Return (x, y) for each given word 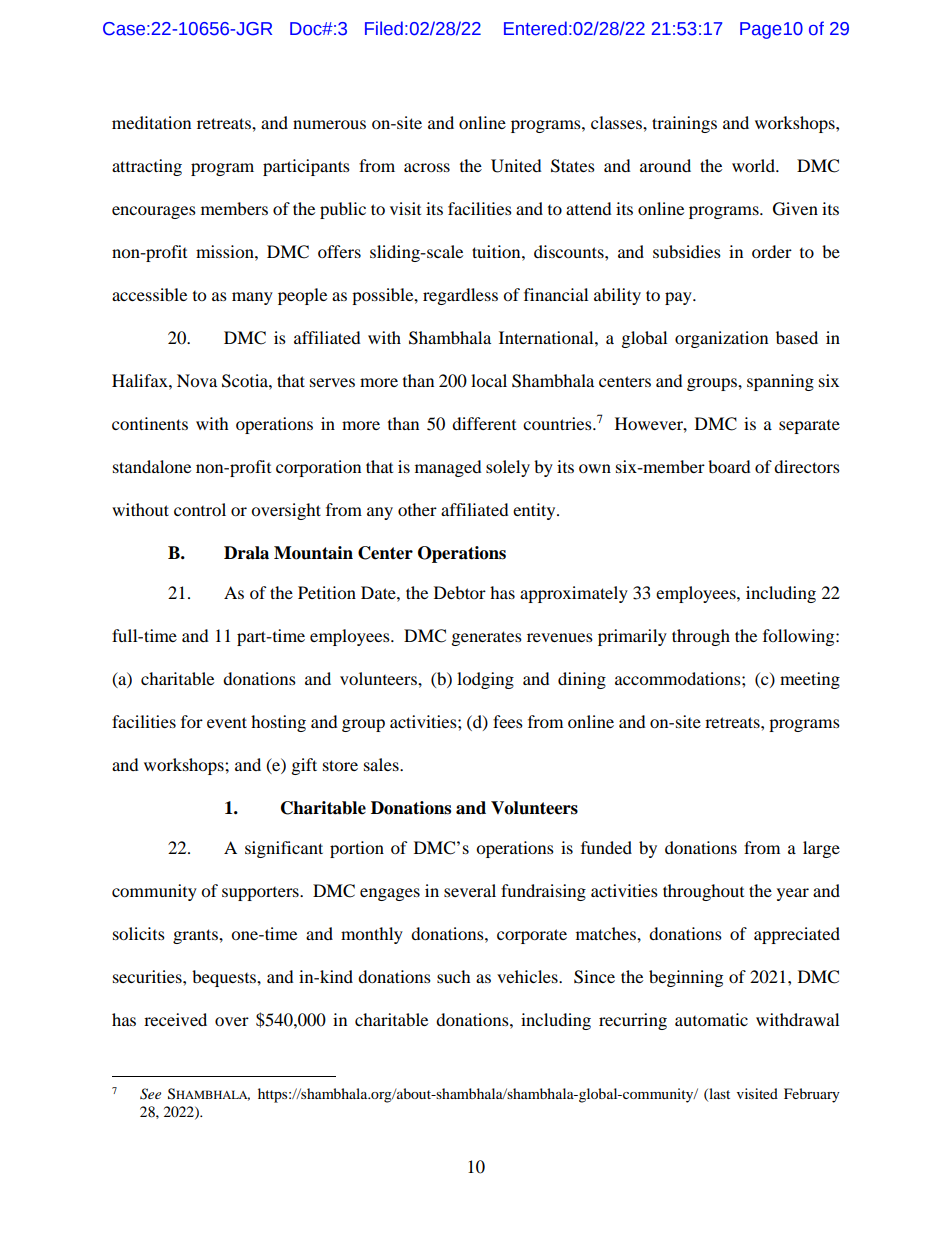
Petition (327, 592)
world (754, 165)
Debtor (460, 592)
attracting (147, 167)
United (516, 166)
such (454, 976)
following (800, 637)
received (175, 1019)
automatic (711, 1019)
